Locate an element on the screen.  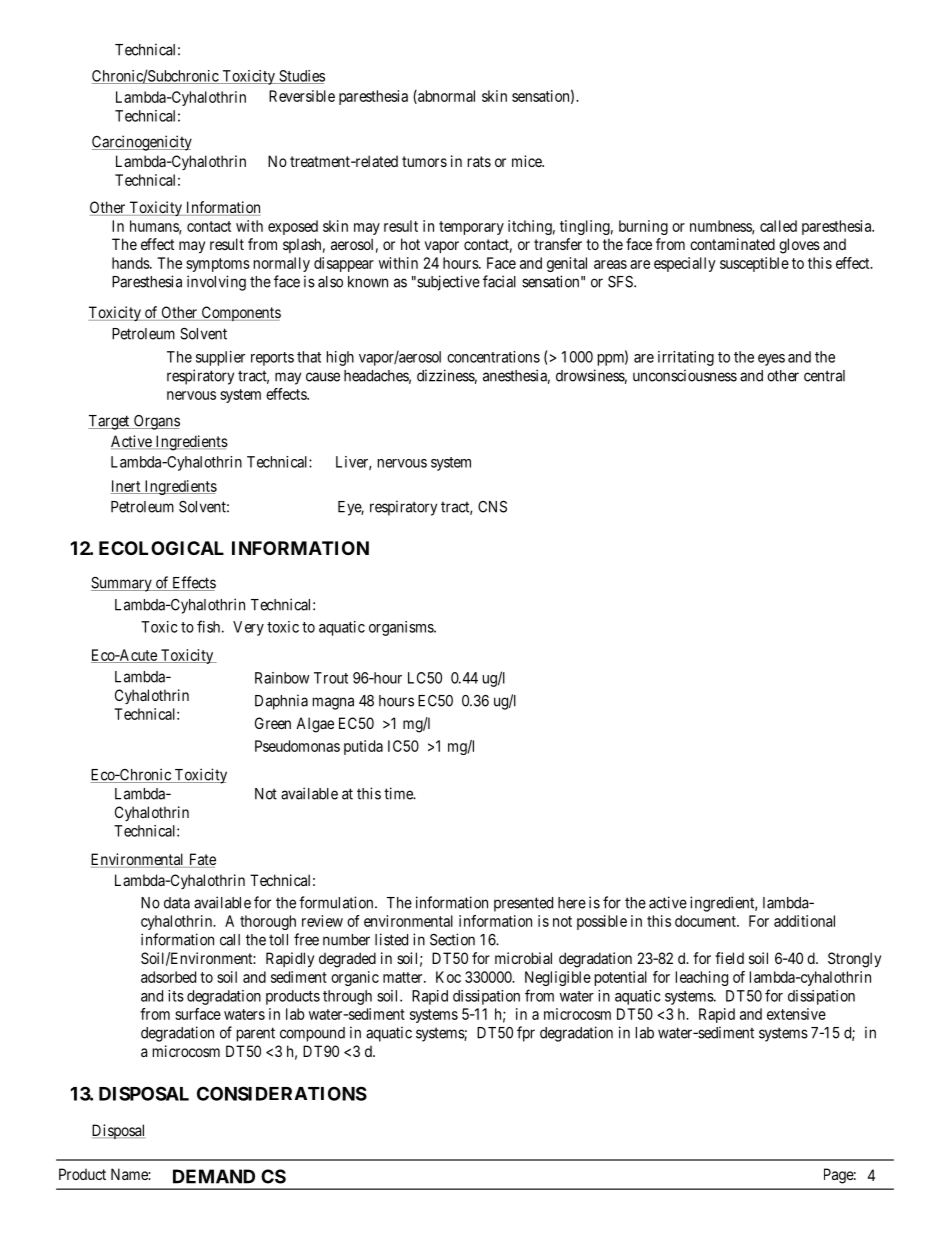
contaminated is located at coordinates (732, 244).
